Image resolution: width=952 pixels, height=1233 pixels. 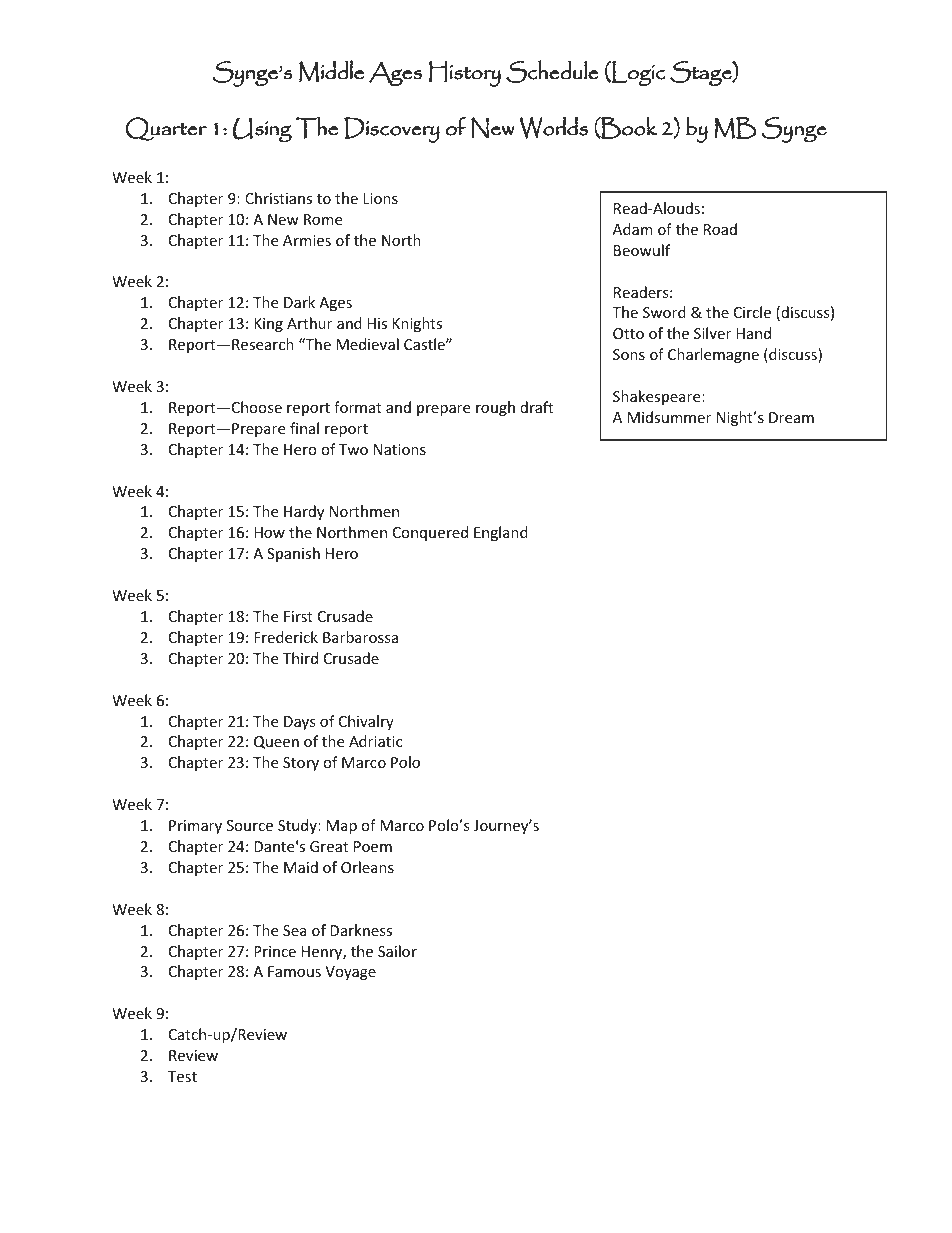 What do you see at coordinates (669, 417) in the document?
I see `Midsummer` at bounding box center [669, 417].
